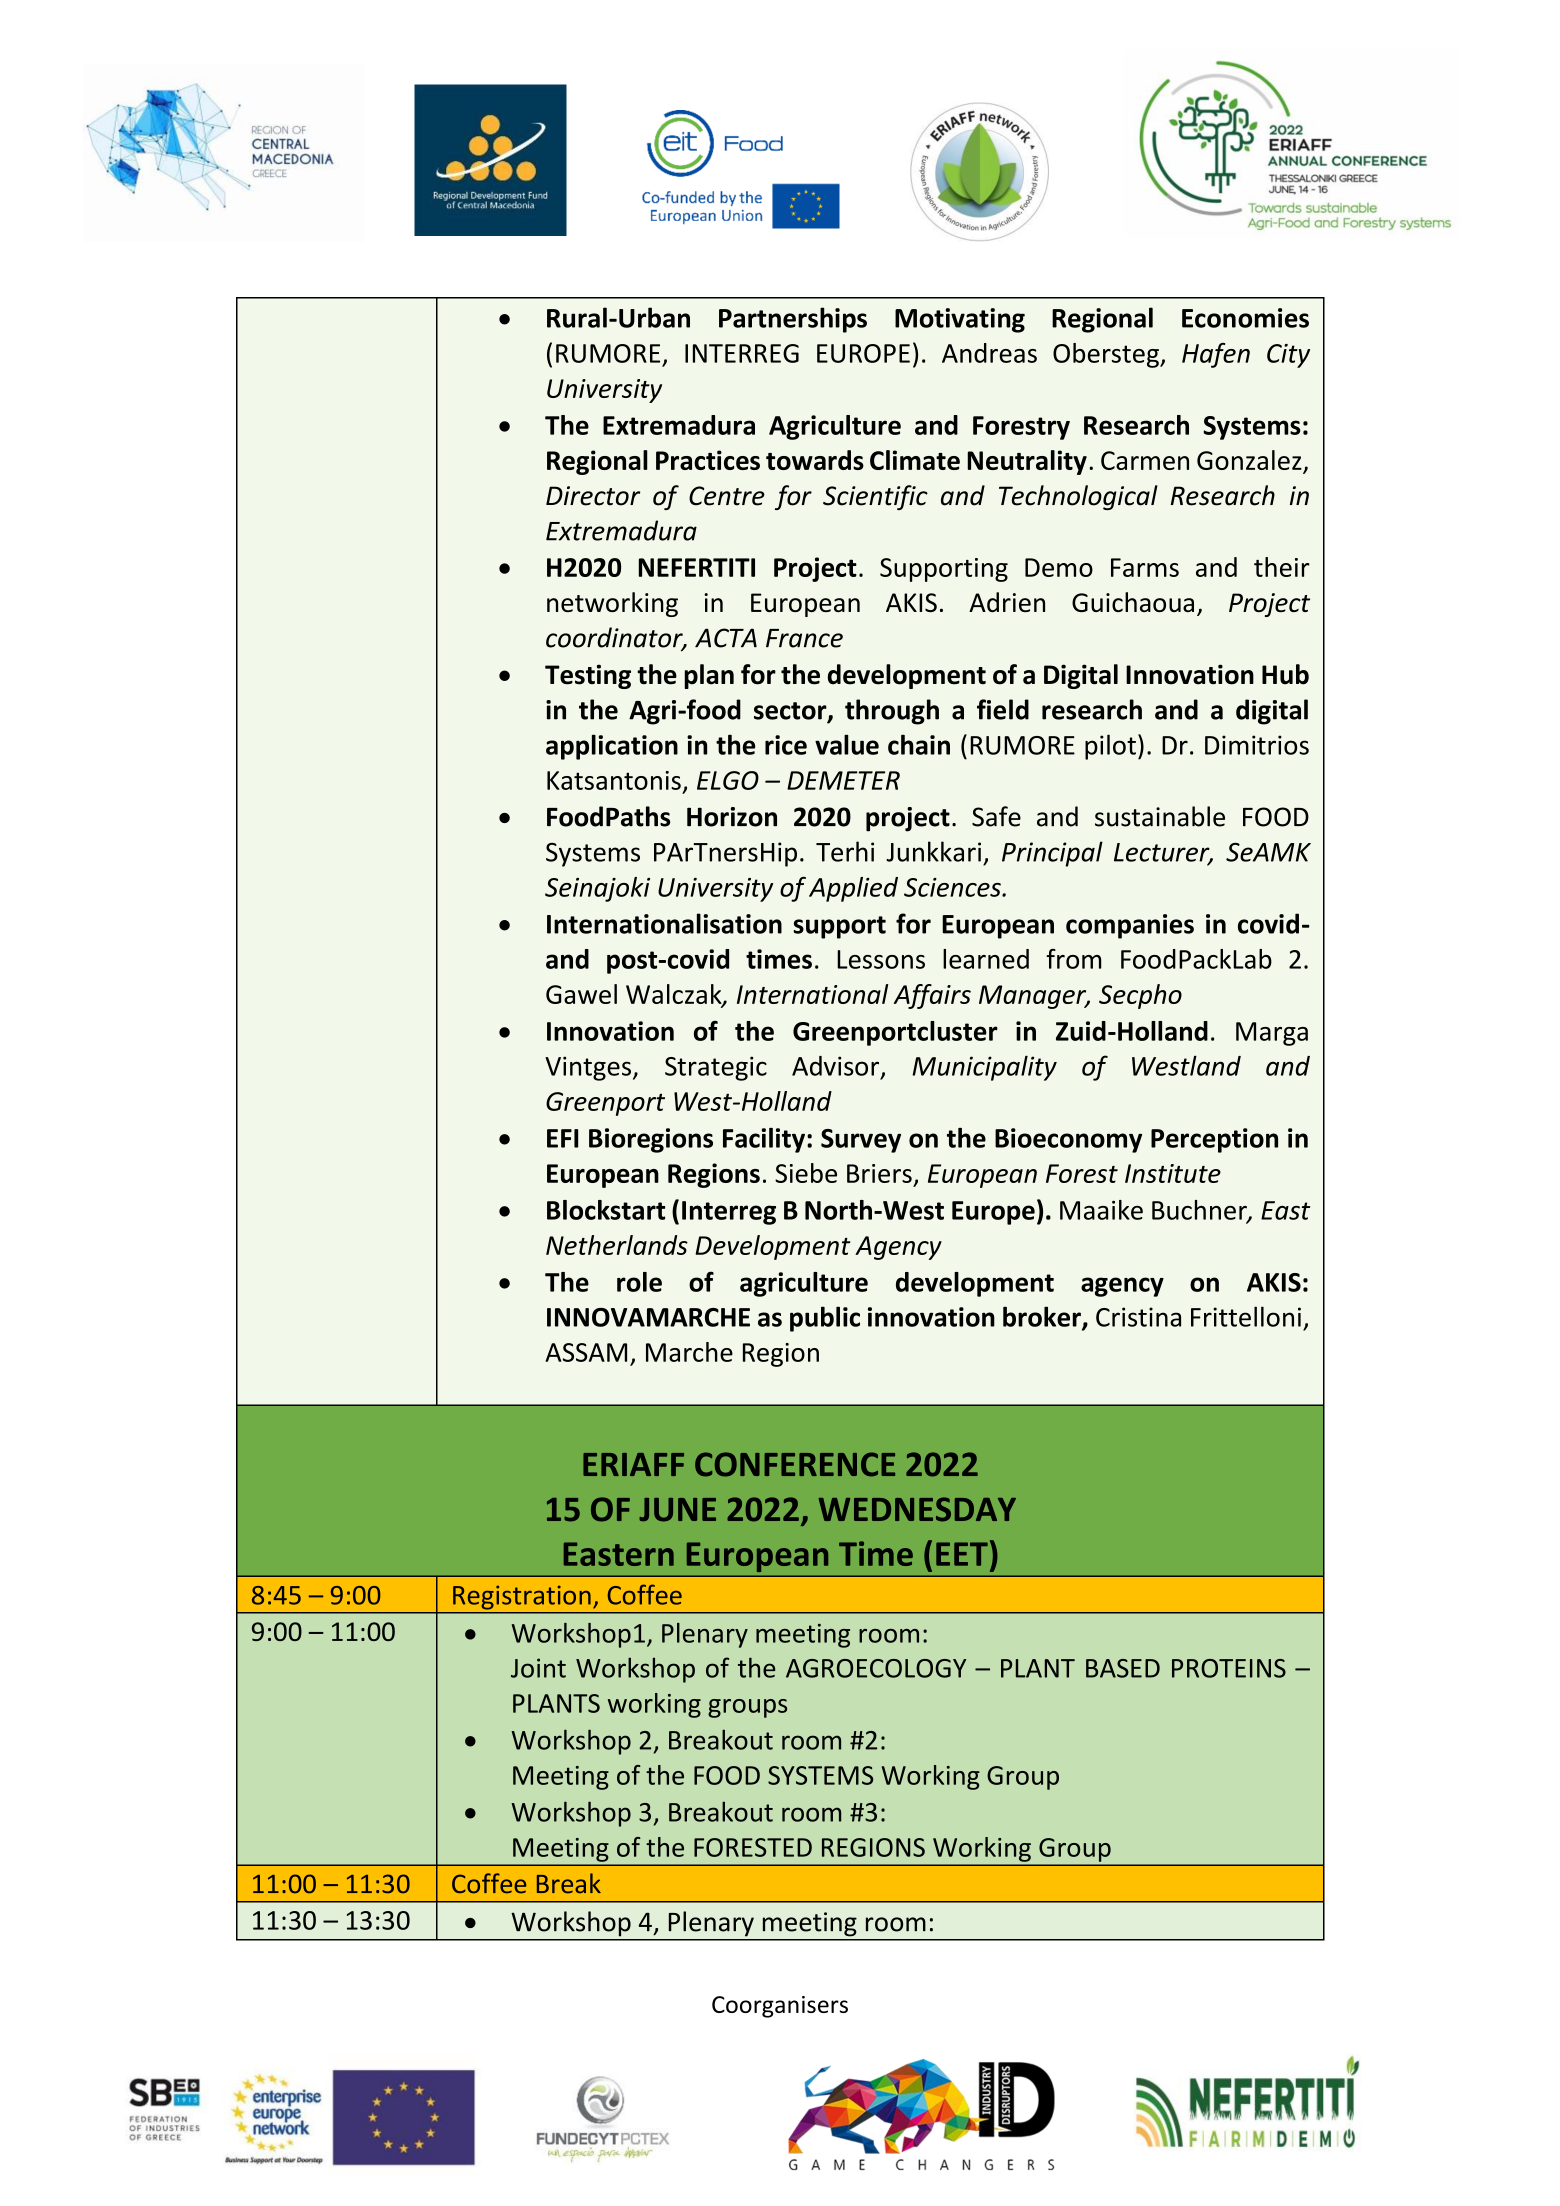  I want to click on Motivating, so click(960, 320).
